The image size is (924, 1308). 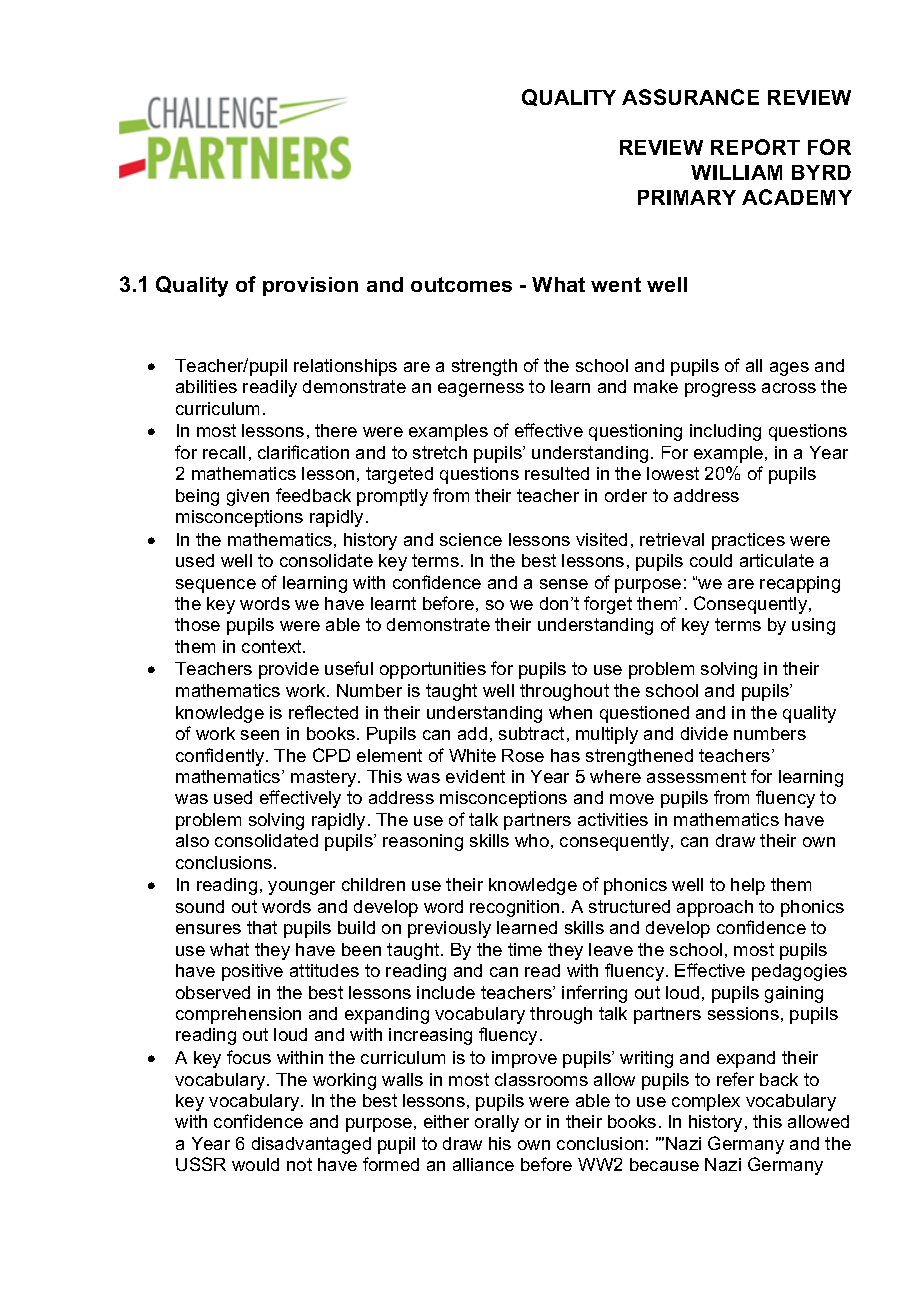 What do you see at coordinates (273, 646) in the document?
I see `context` at bounding box center [273, 646].
